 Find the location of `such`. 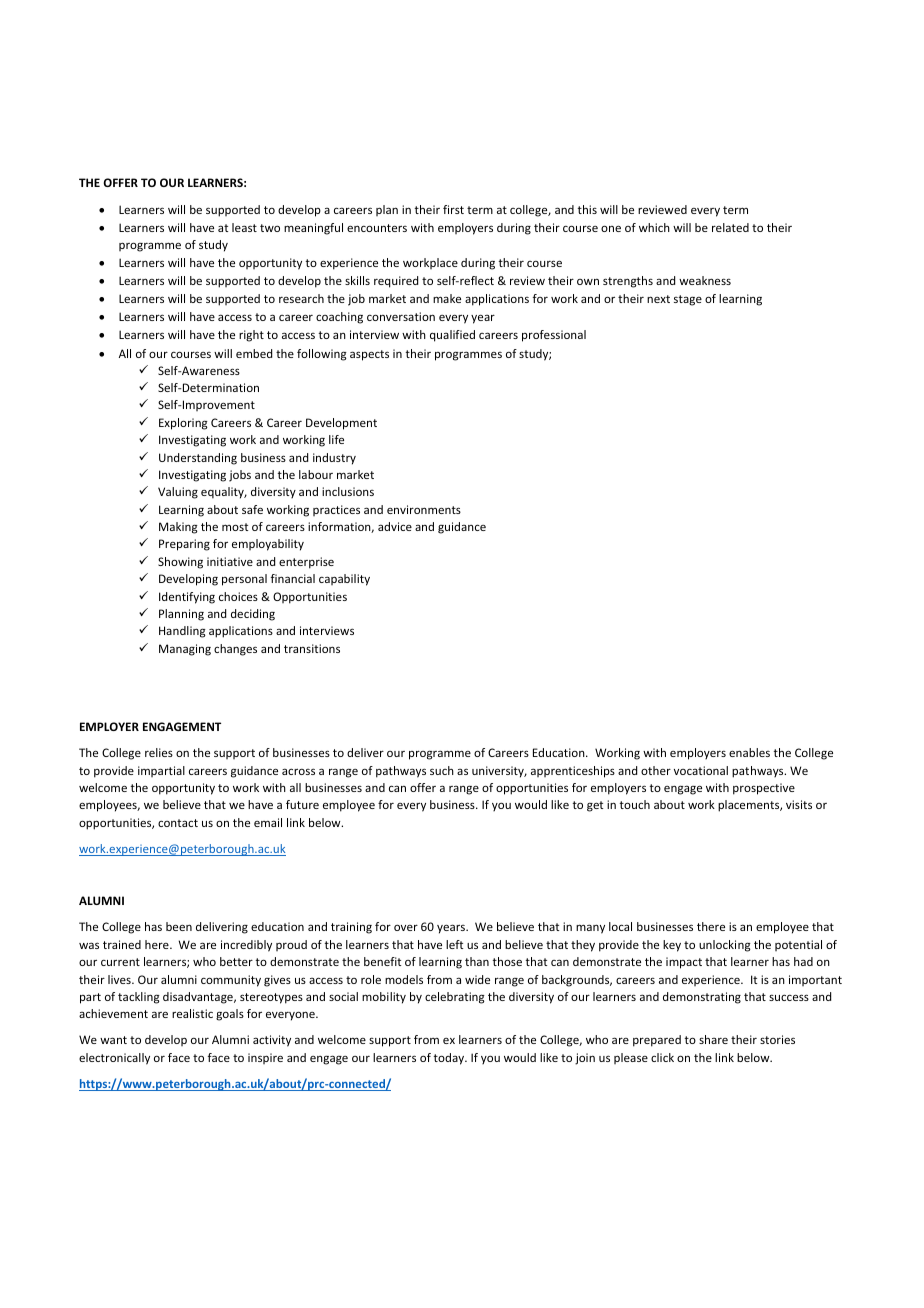

such is located at coordinates (442, 770).
